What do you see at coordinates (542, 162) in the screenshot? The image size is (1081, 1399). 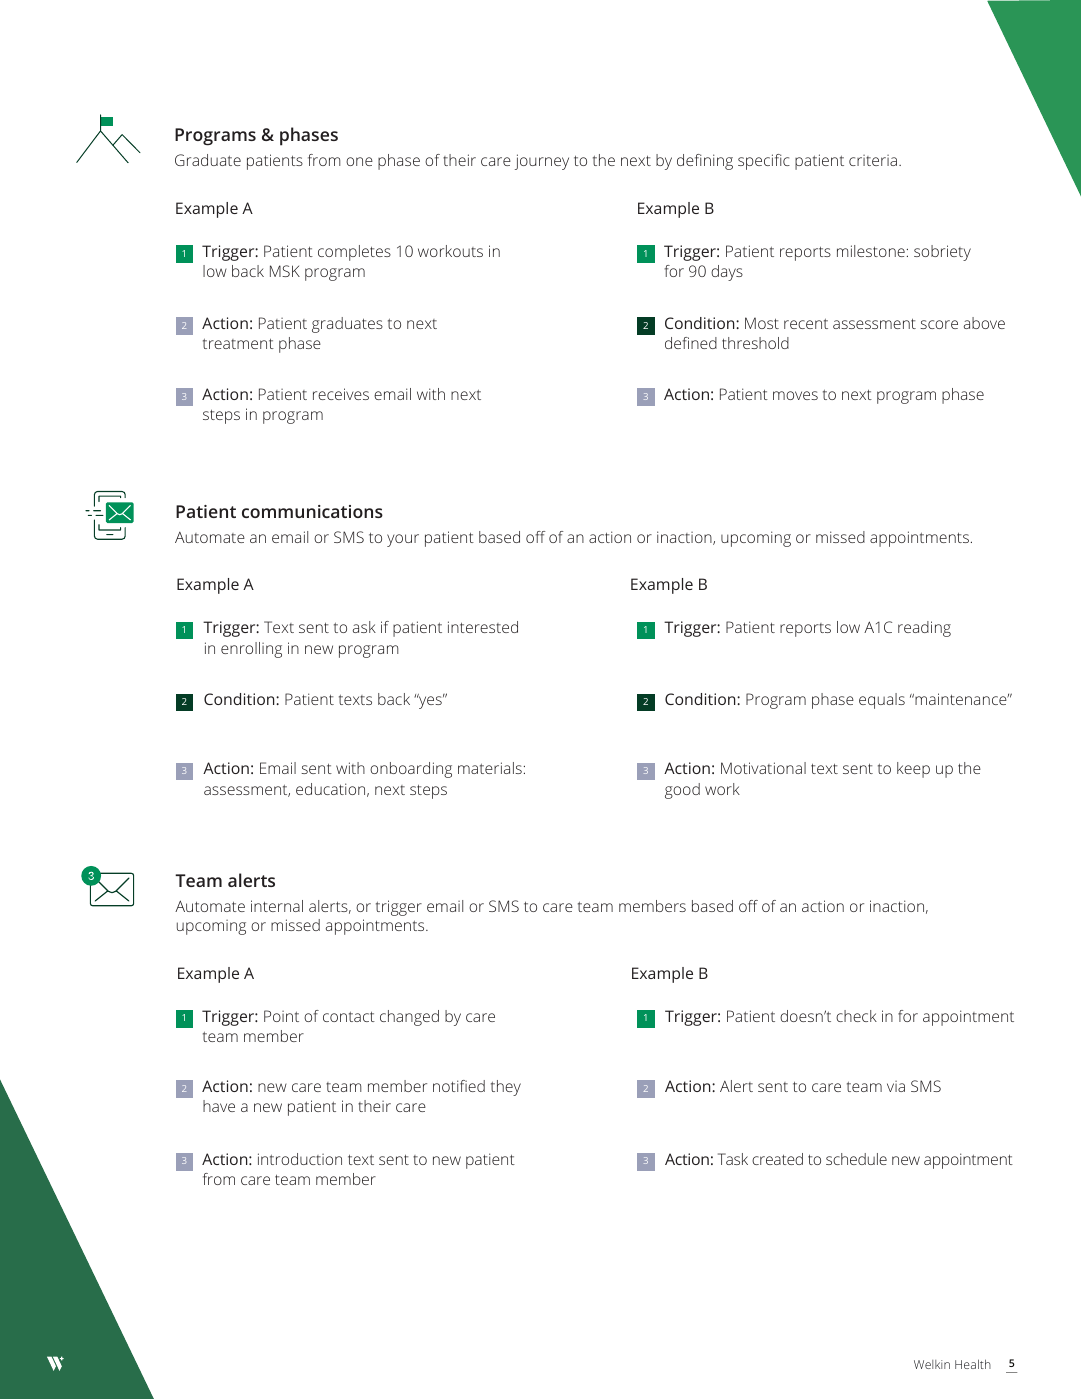 I see `journey` at bounding box center [542, 162].
